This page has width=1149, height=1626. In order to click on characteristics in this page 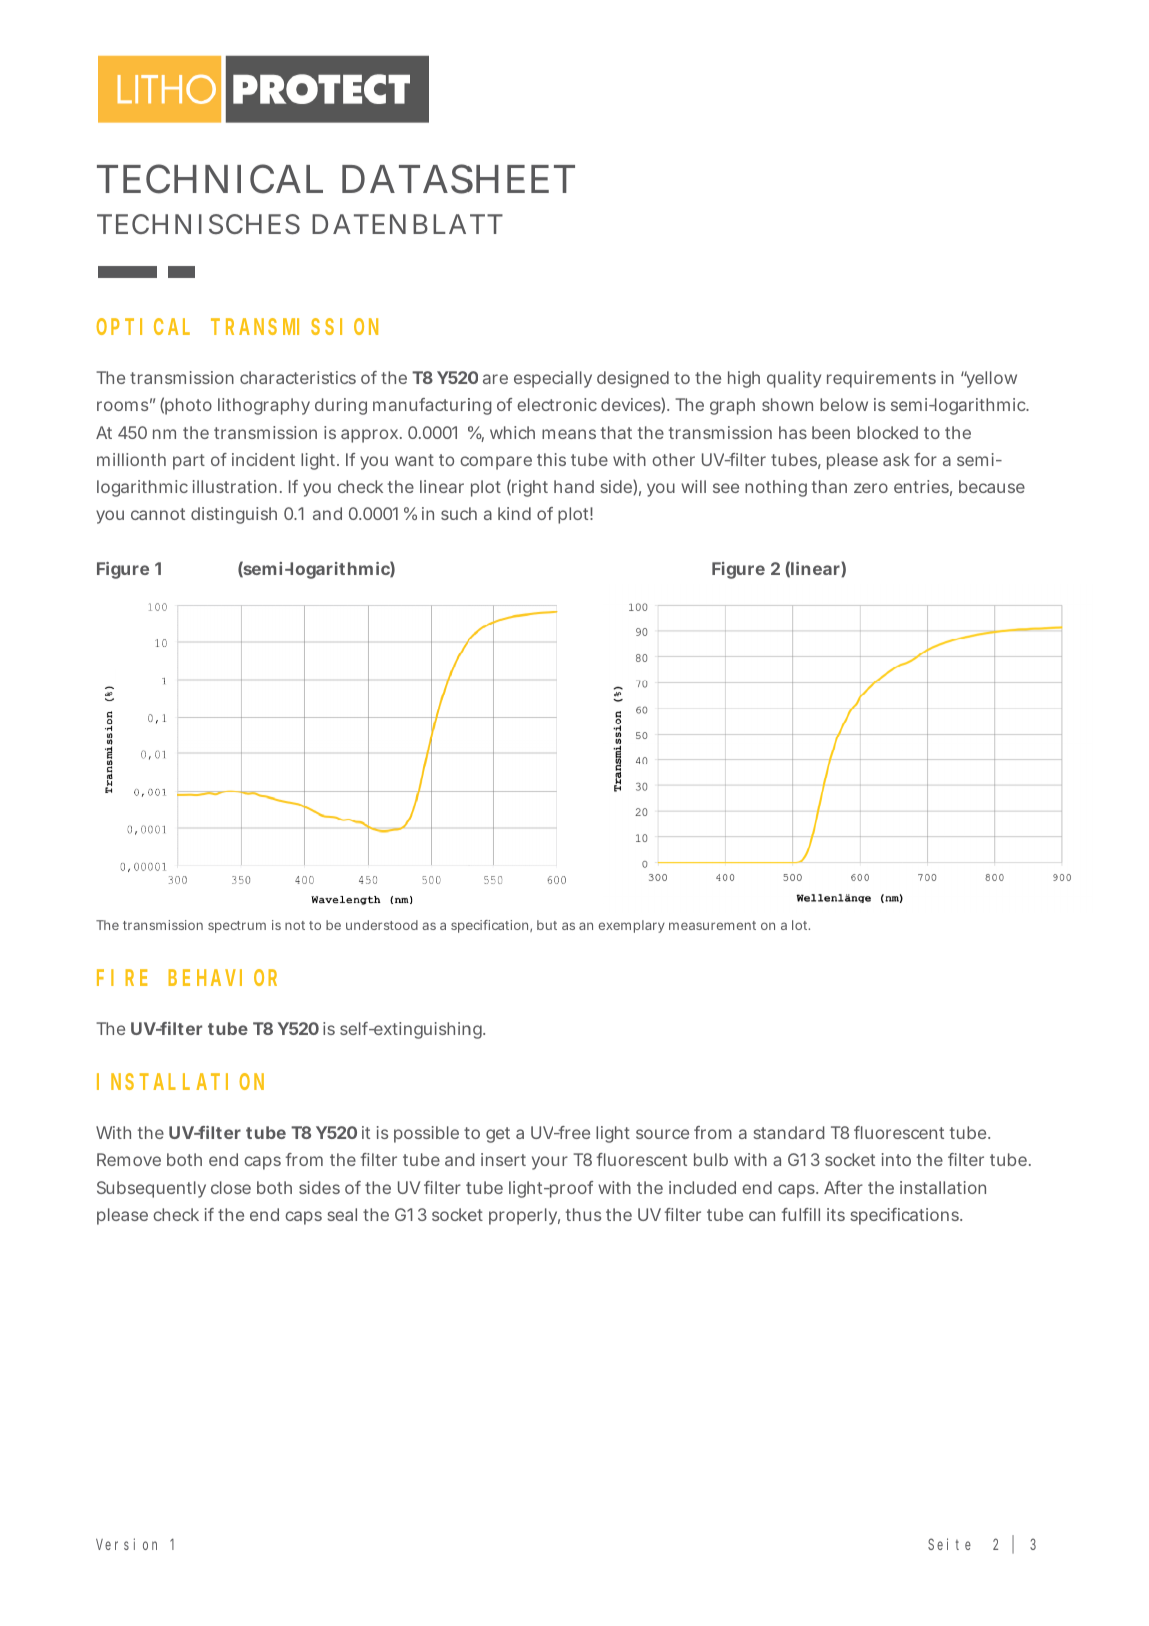, I will do `click(298, 377)`.
